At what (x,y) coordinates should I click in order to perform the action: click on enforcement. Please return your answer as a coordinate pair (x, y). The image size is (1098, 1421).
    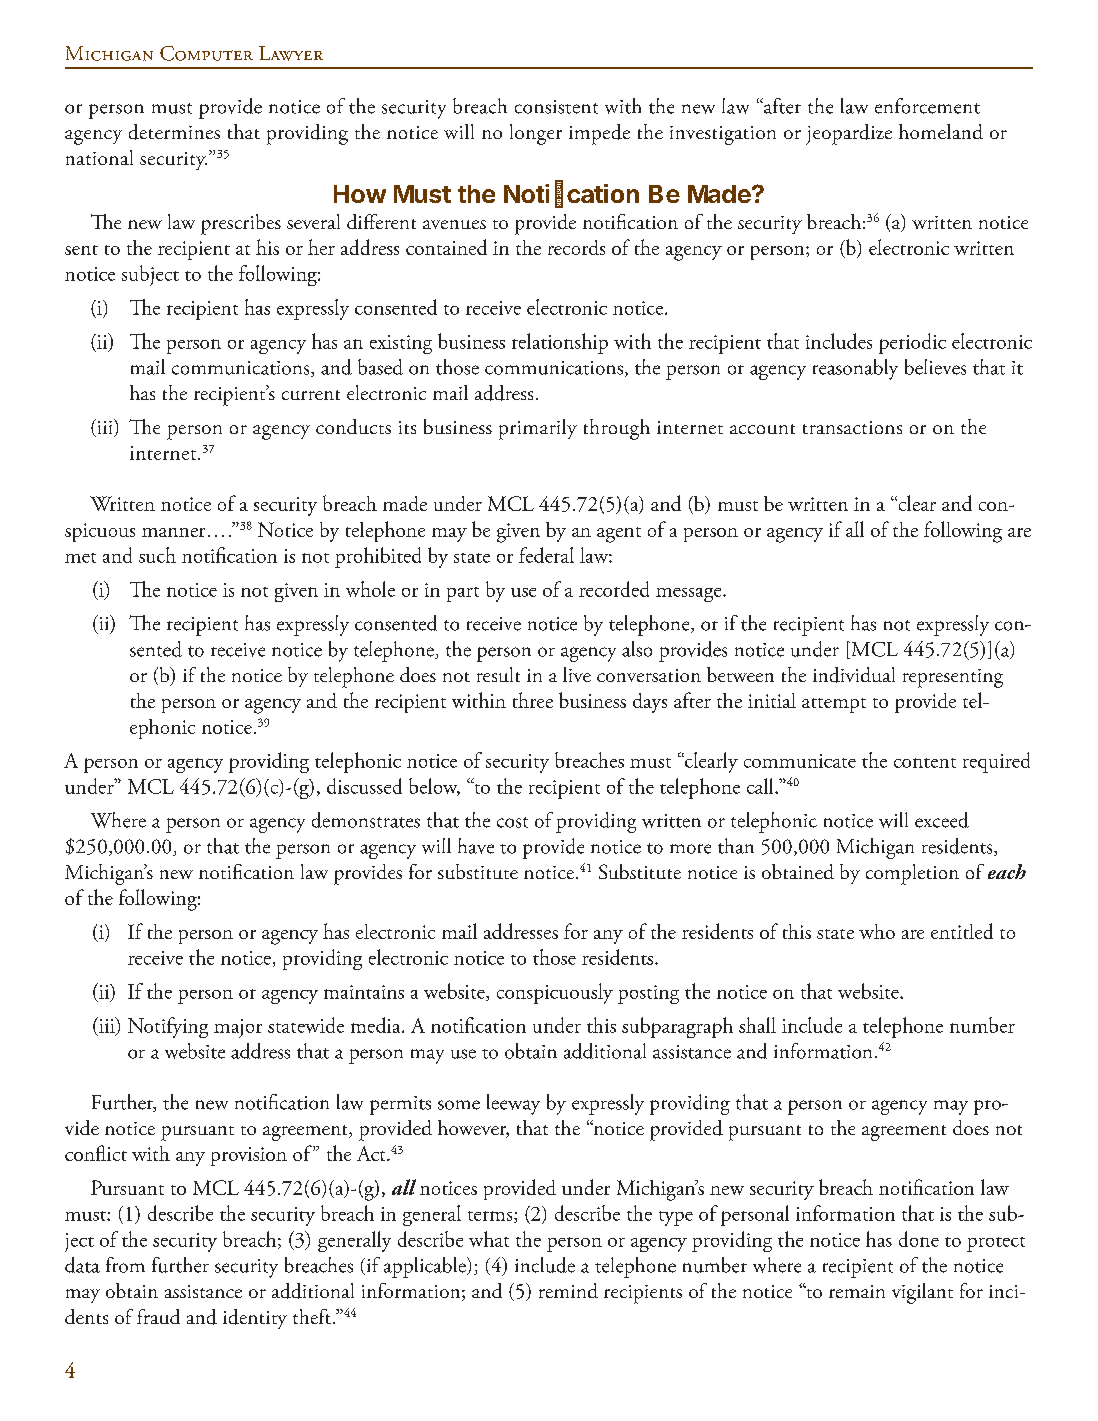
    Looking at the image, I should click on (927, 106).
